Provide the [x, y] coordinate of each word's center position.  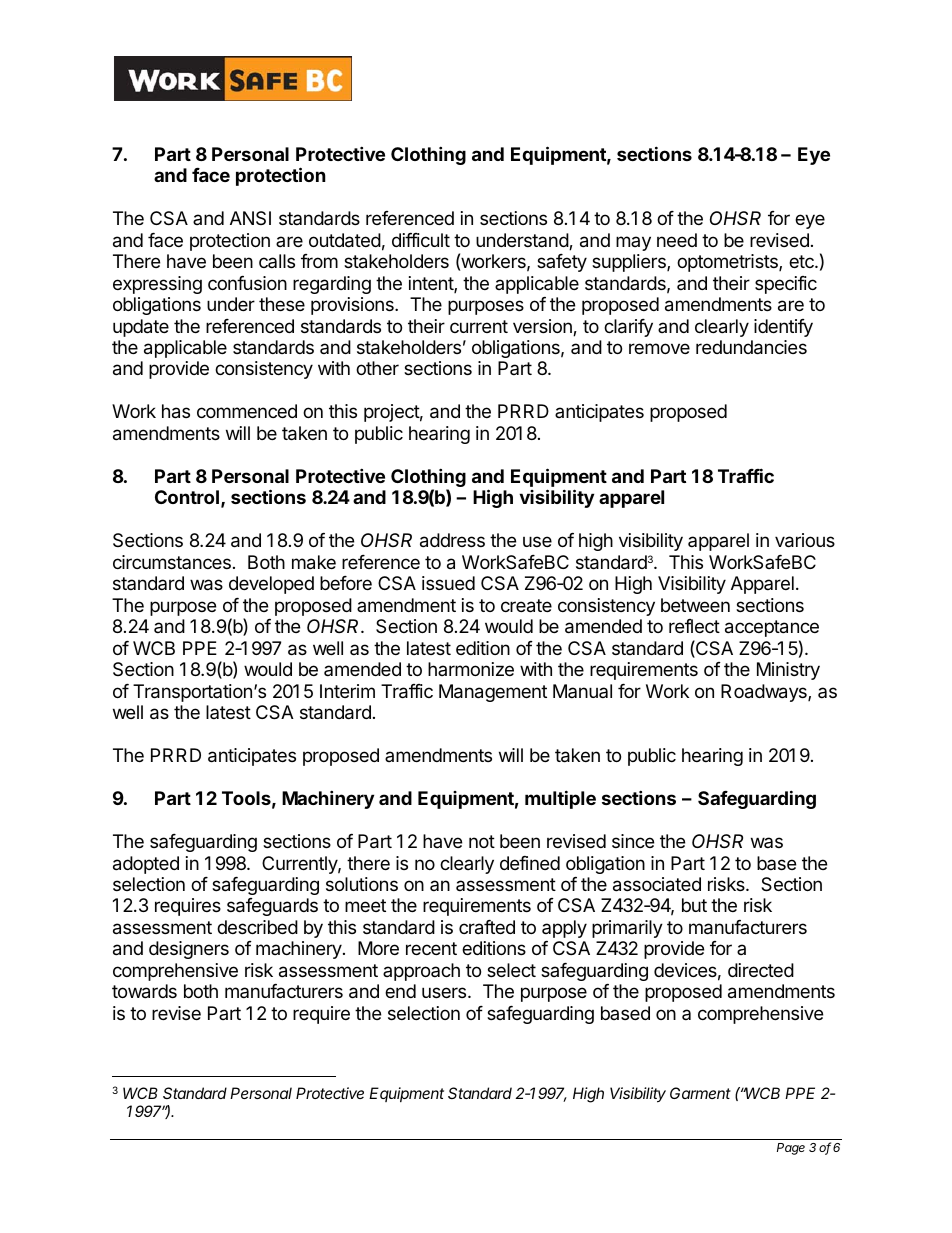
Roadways [765, 693]
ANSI [250, 218]
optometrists [728, 263]
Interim [347, 691]
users [445, 992]
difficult [421, 240]
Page [791, 1149]
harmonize [471, 669]
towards [144, 991]
